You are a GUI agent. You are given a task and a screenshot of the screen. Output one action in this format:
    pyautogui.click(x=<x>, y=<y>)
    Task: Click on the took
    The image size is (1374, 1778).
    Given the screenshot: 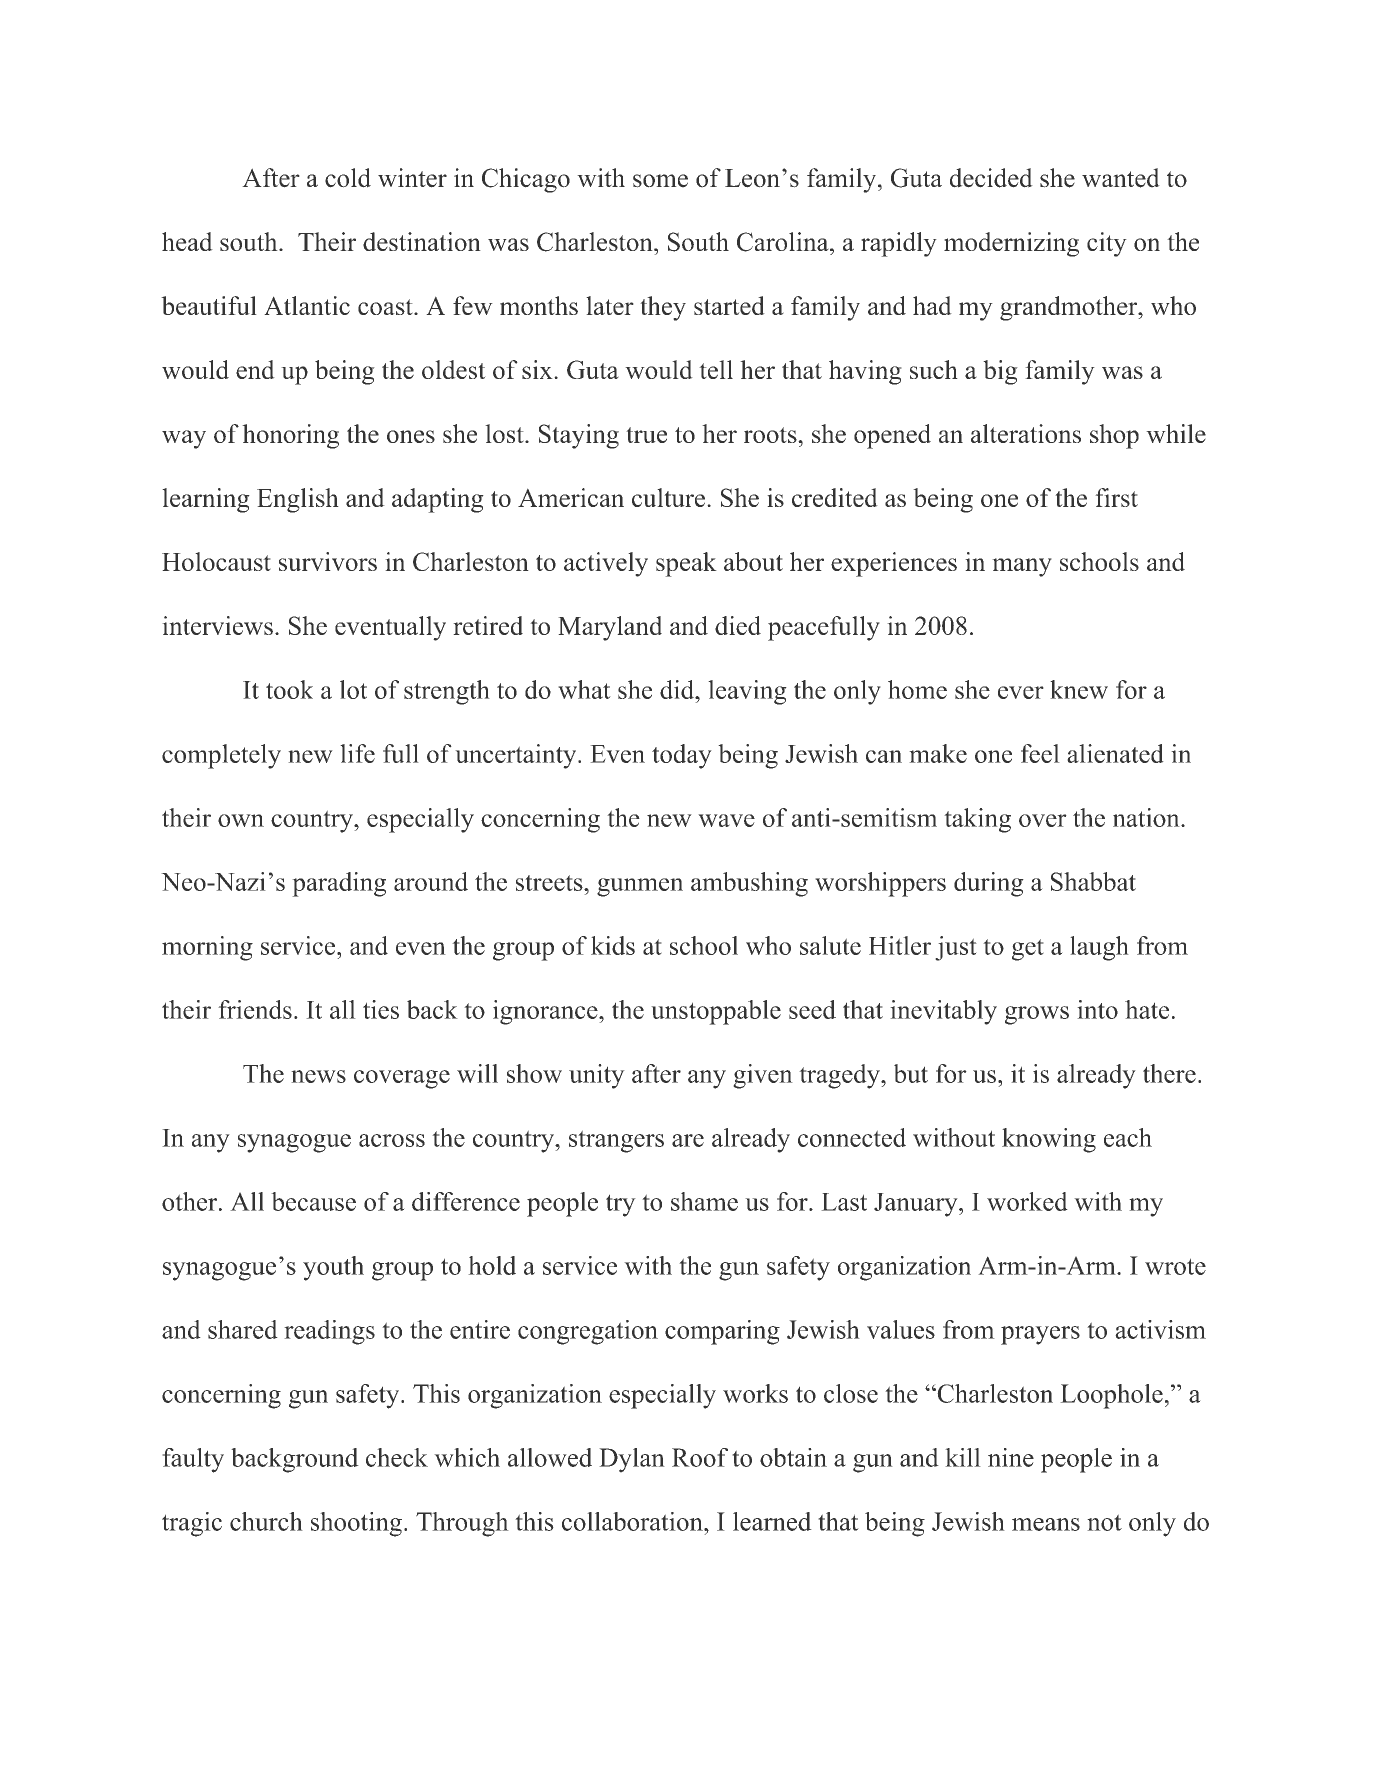 What is the action you would take?
    pyautogui.click(x=289, y=689)
